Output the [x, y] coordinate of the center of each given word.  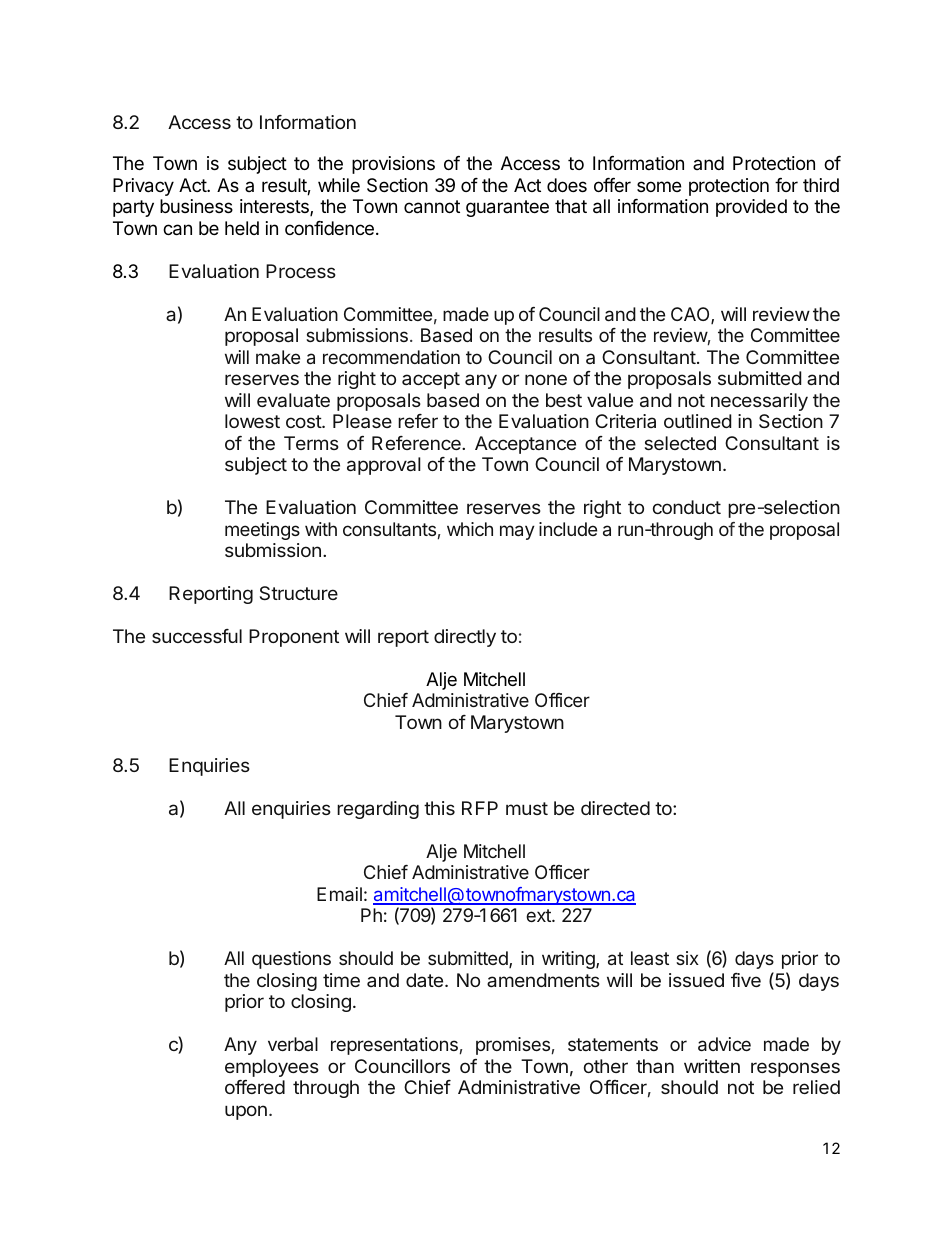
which [470, 529]
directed [615, 808]
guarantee [507, 208]
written [712, 1066]
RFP [480, 808]
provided [751, 208]
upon [246, 1112]
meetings [262, 531]
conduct [687, 507]
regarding [378, 810]
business [196, 206]
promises [513, 1046]
